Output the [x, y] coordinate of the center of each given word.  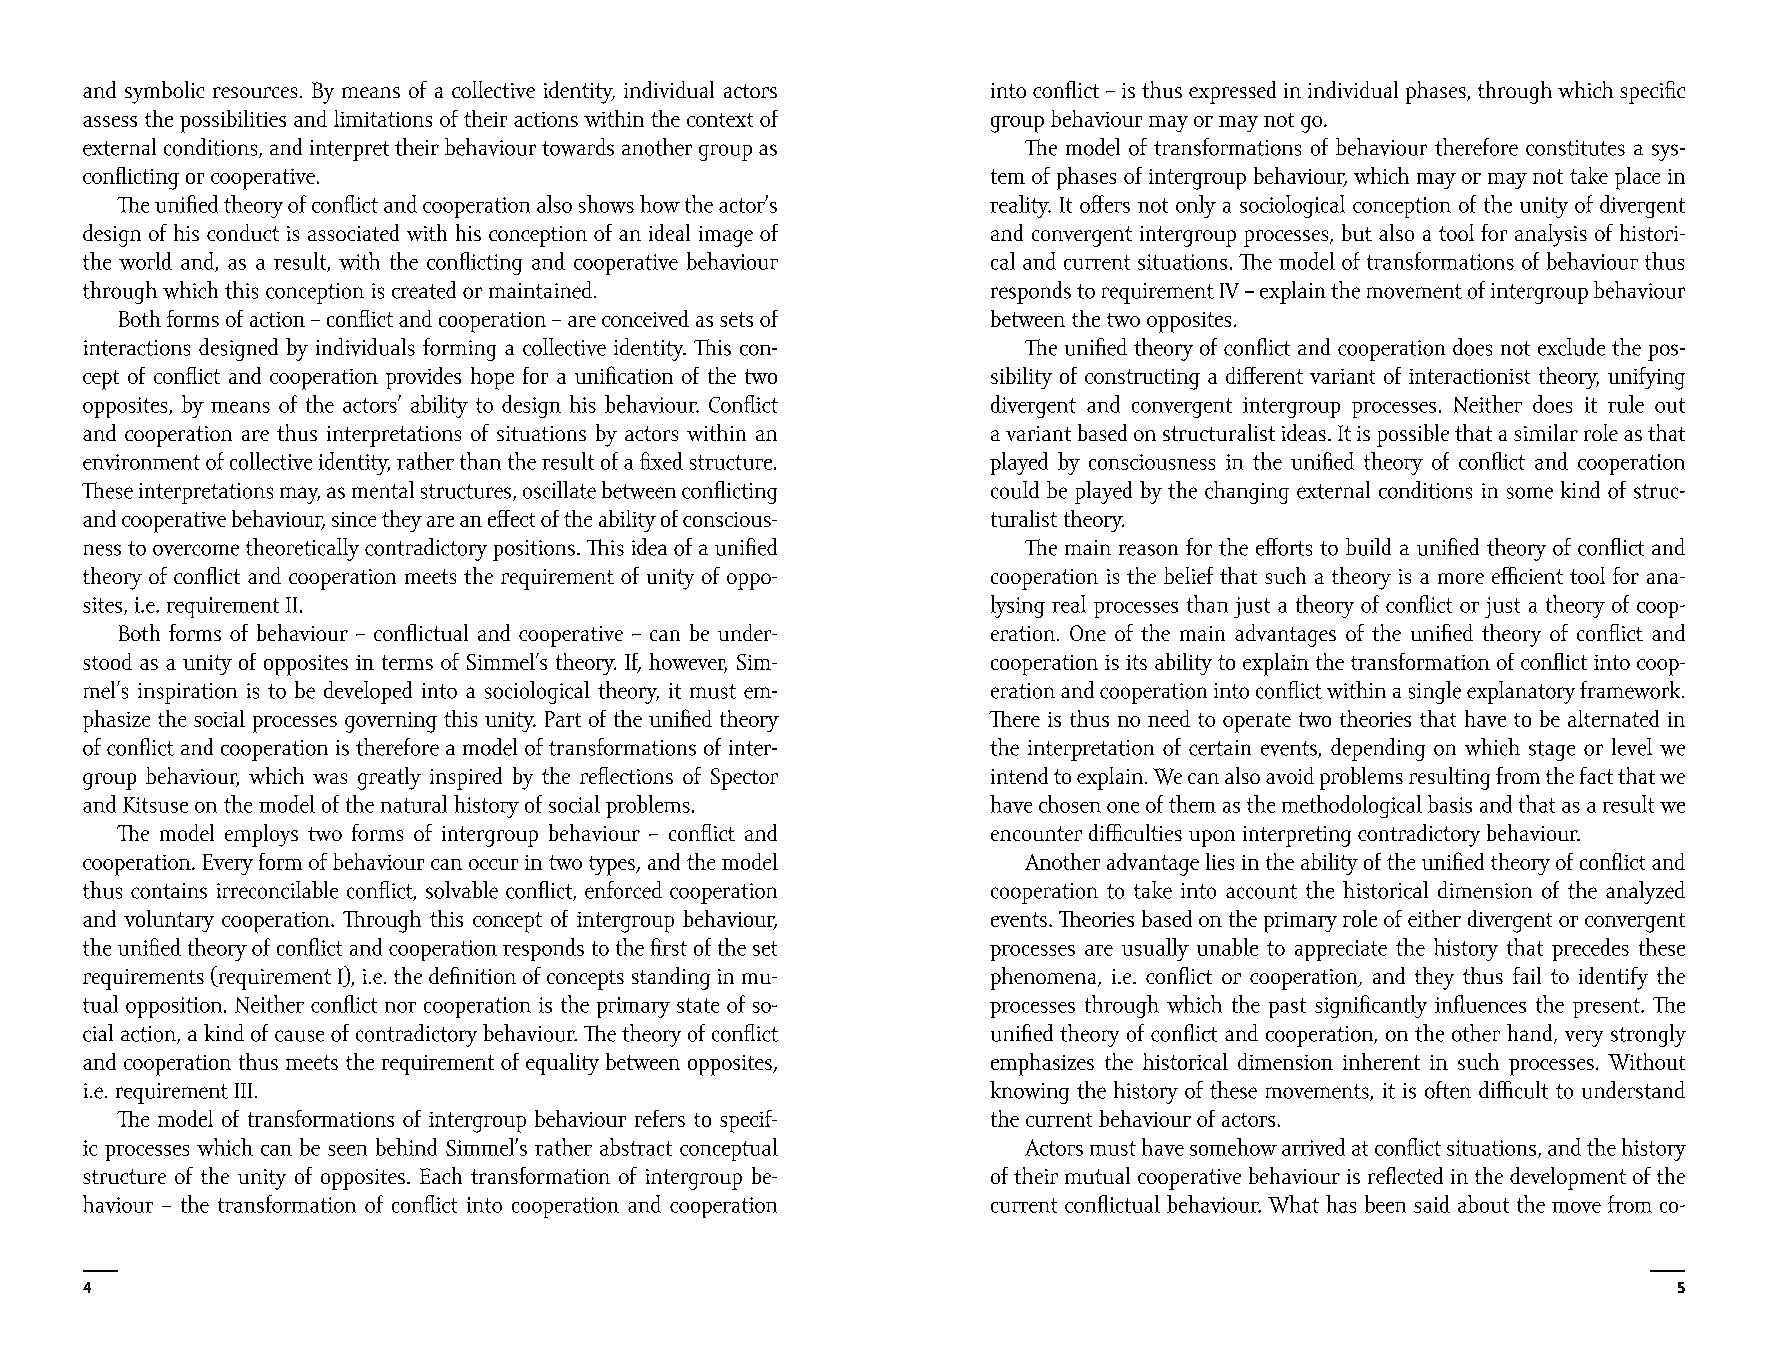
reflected [1405, 1175]
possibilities [233, 121]
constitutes [1575, 148]
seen [347, 1150]
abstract [636, 1147]
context [720, 120]
